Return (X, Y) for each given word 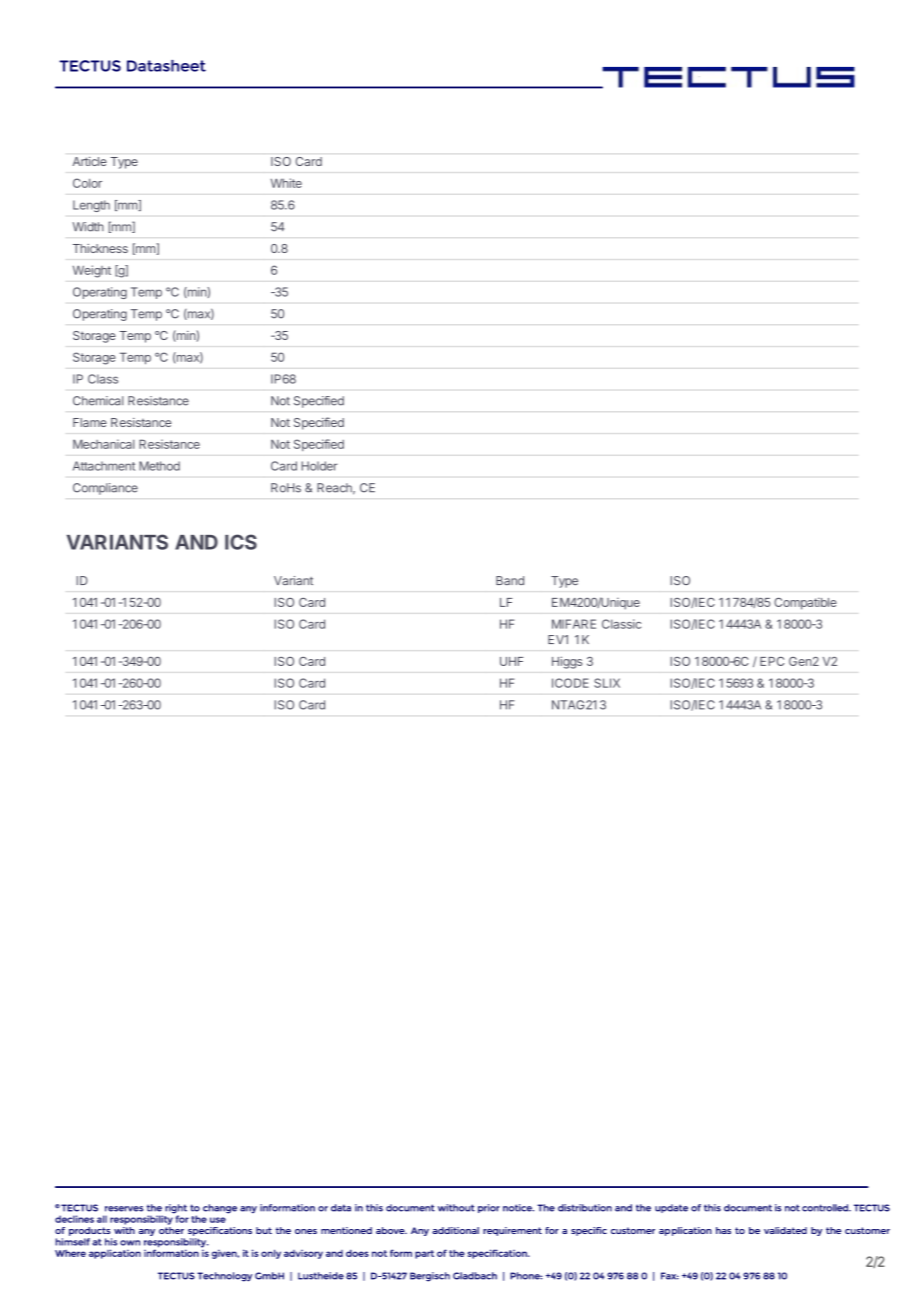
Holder (319, 466)
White (286, 183)
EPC (772, 661)
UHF (511, 661)
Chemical (98, 401)
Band (510, 580)
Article (90, 161)
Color (87, 183)
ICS (241, 542)
